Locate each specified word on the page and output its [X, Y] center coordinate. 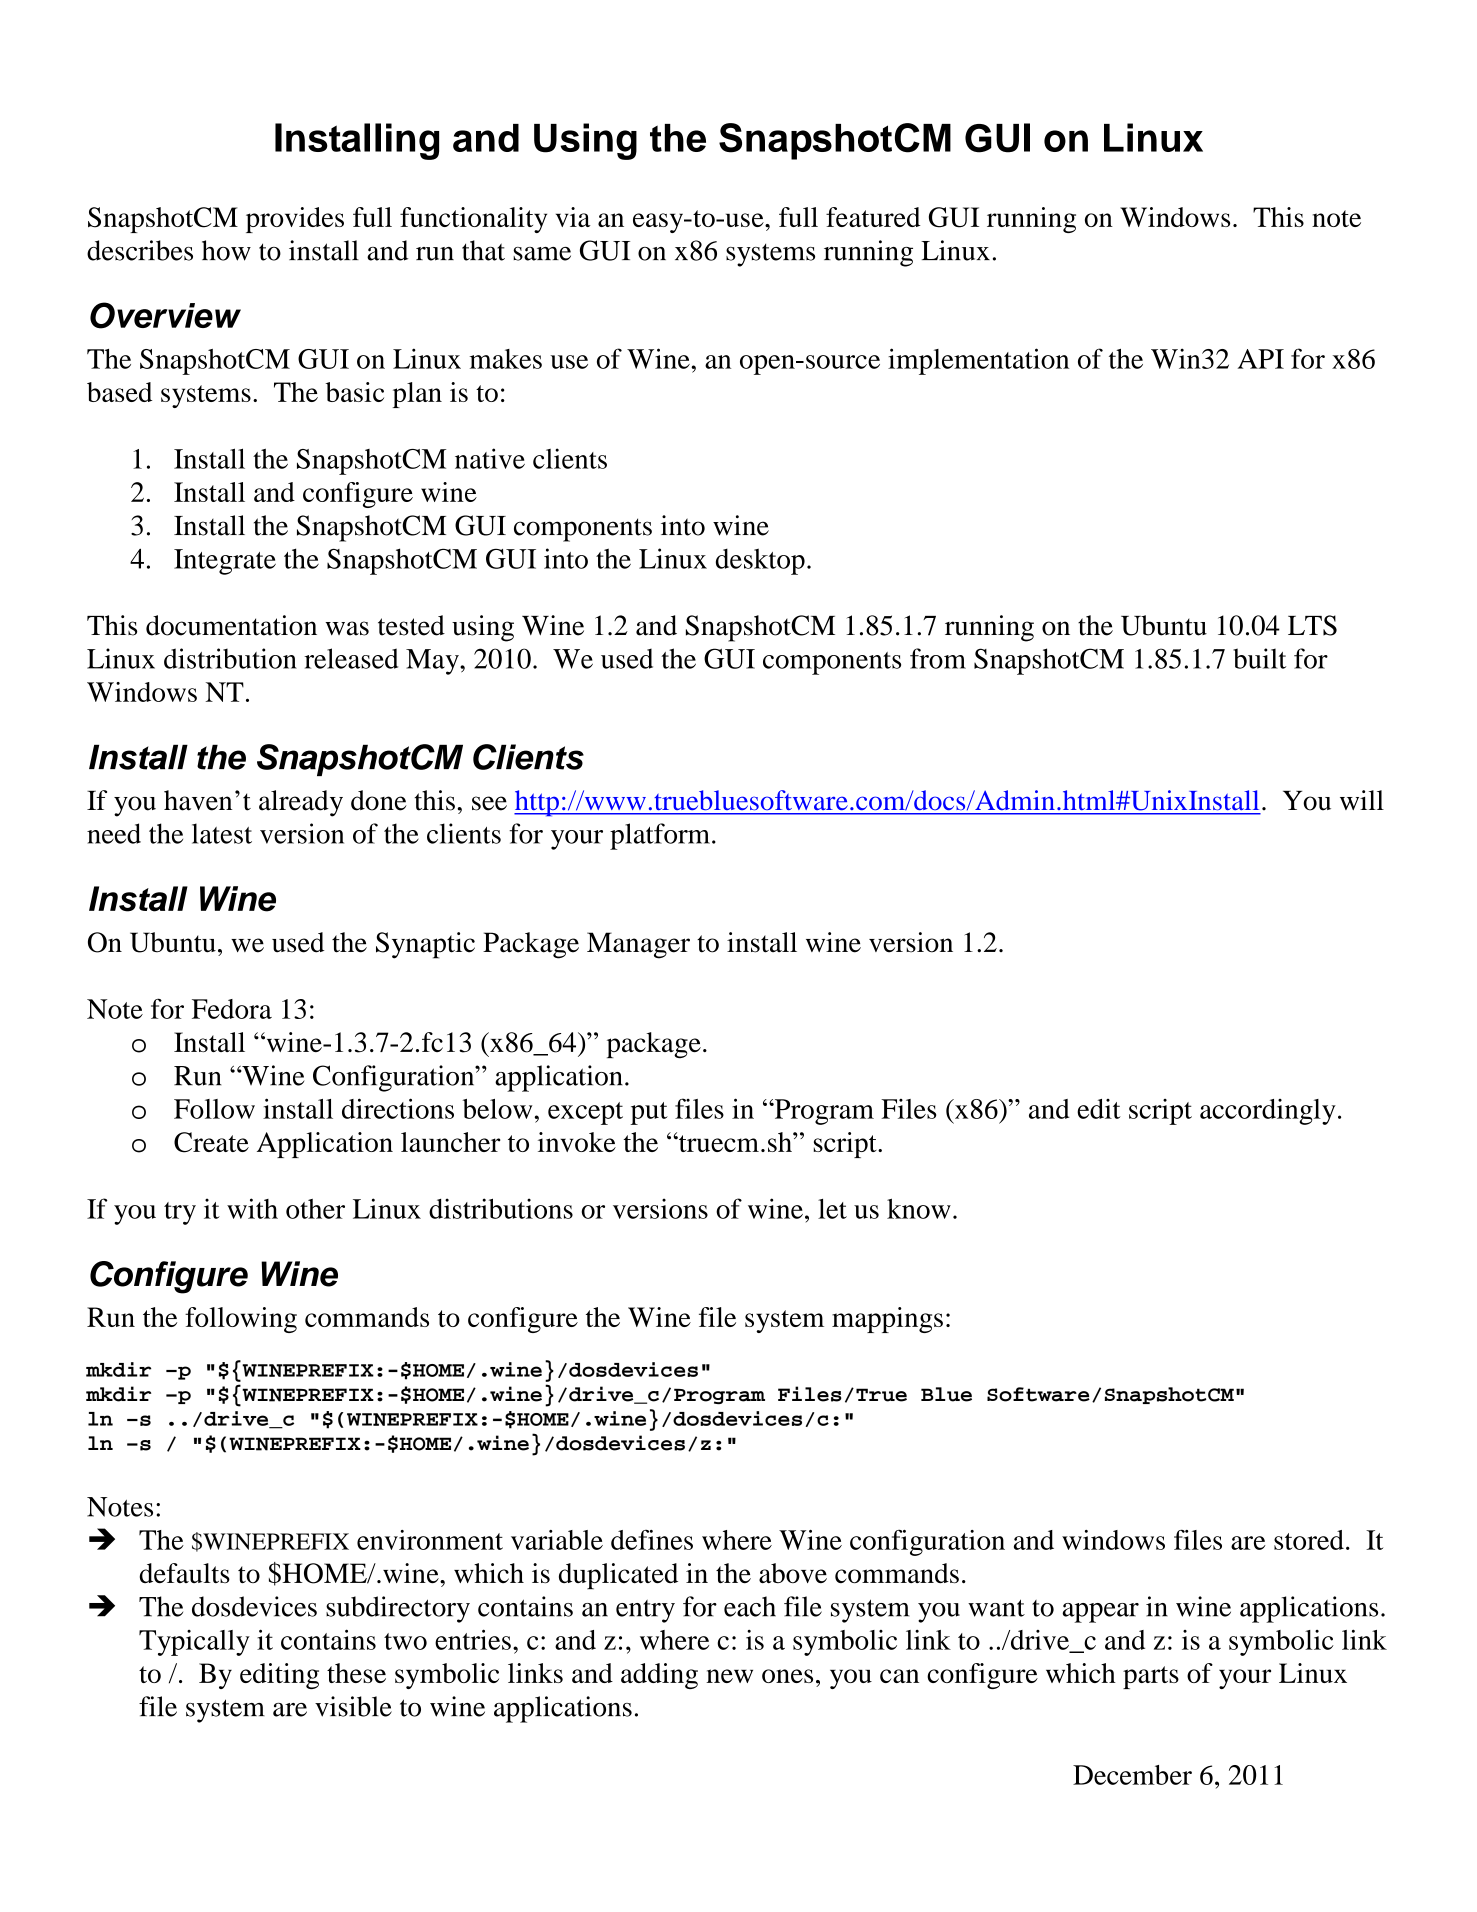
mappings [887, 1320]
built [1259, 658]
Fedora [232, 1009]
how [226, 250]
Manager [638, 945]
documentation [231, 625]
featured [873, 217]
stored [1309, 1540]
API [1261, 359]
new [729, 1676]
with [252, 1208]
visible [353, 1706]
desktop [760, 561]
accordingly [1268, 1112]
